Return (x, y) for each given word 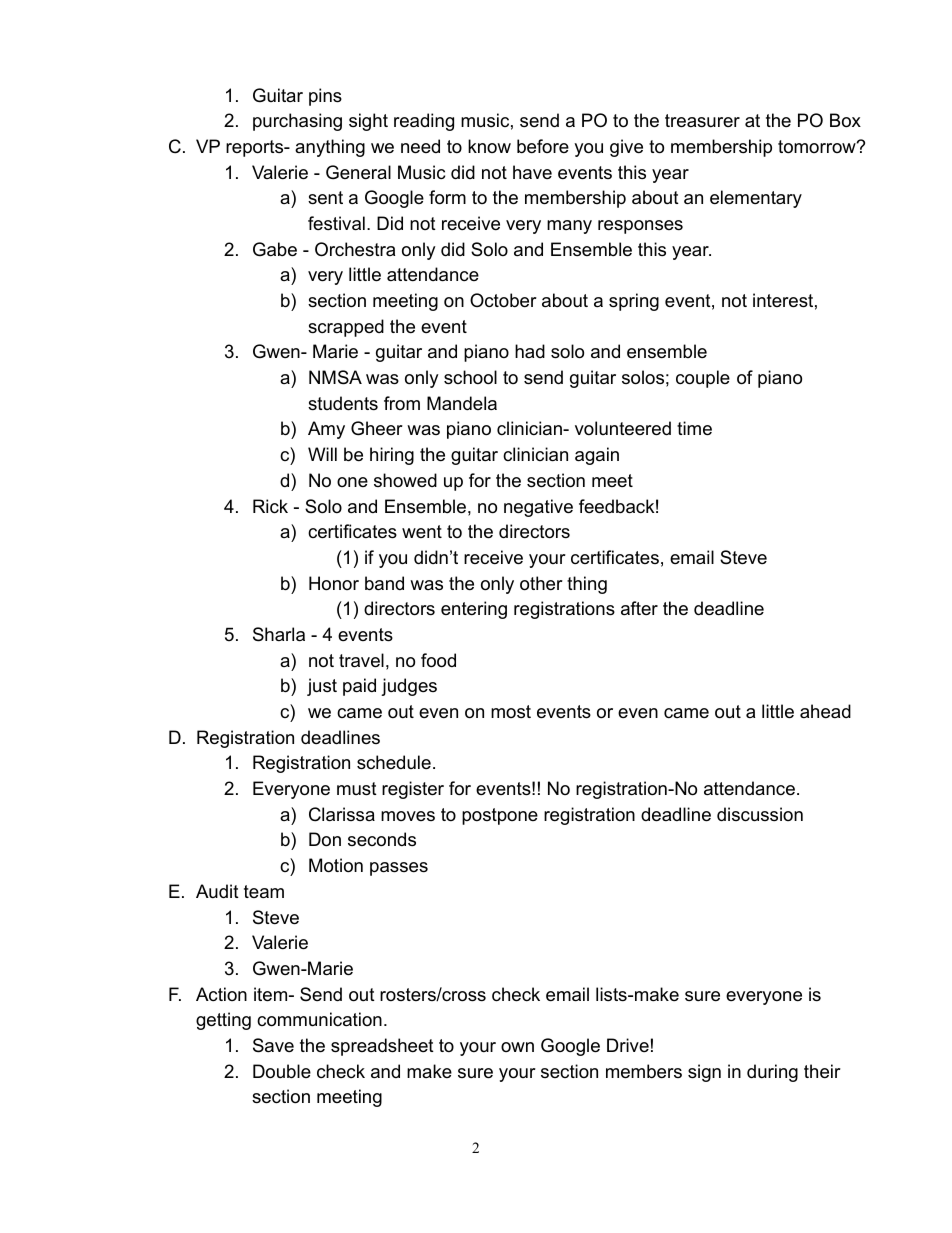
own (517, 1047)
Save (273, 1045)
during (772, 1073)
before (543, 146)
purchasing (297, 122)
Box (845, 120)
